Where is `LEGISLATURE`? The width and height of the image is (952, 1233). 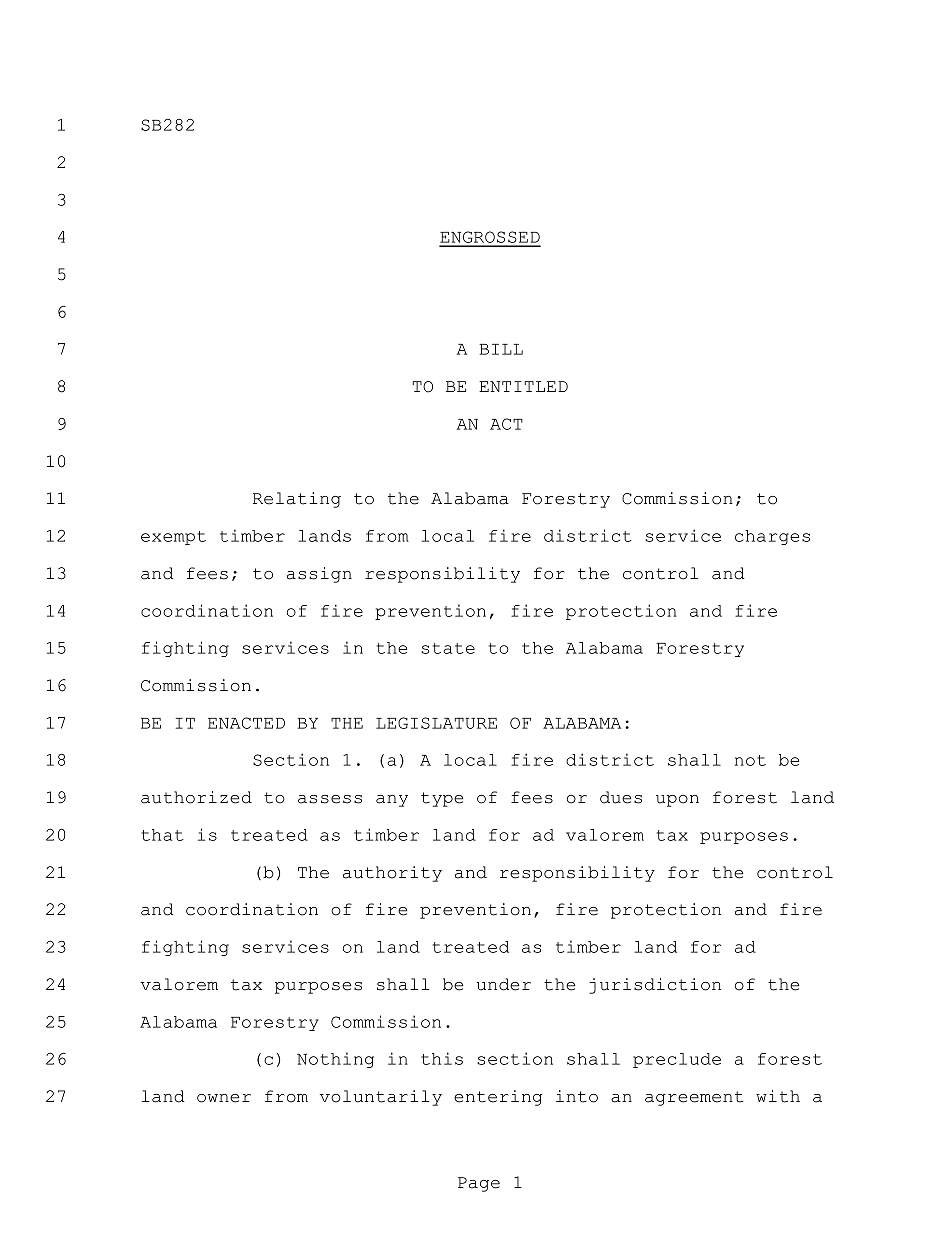
LEGISLATURE is located at coordinates (436, 723).
